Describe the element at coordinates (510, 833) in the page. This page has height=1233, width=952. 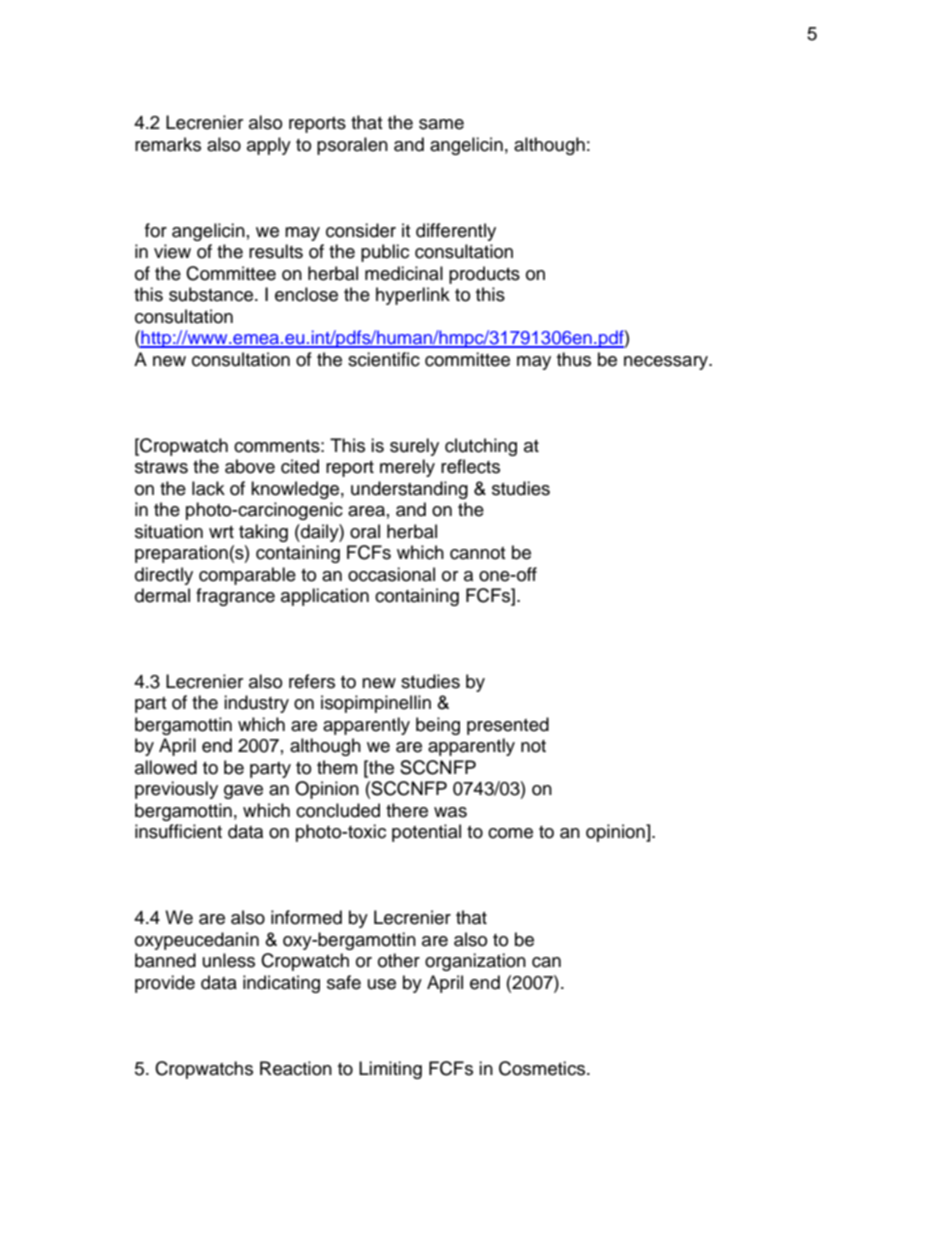
I see `come` at that location.
